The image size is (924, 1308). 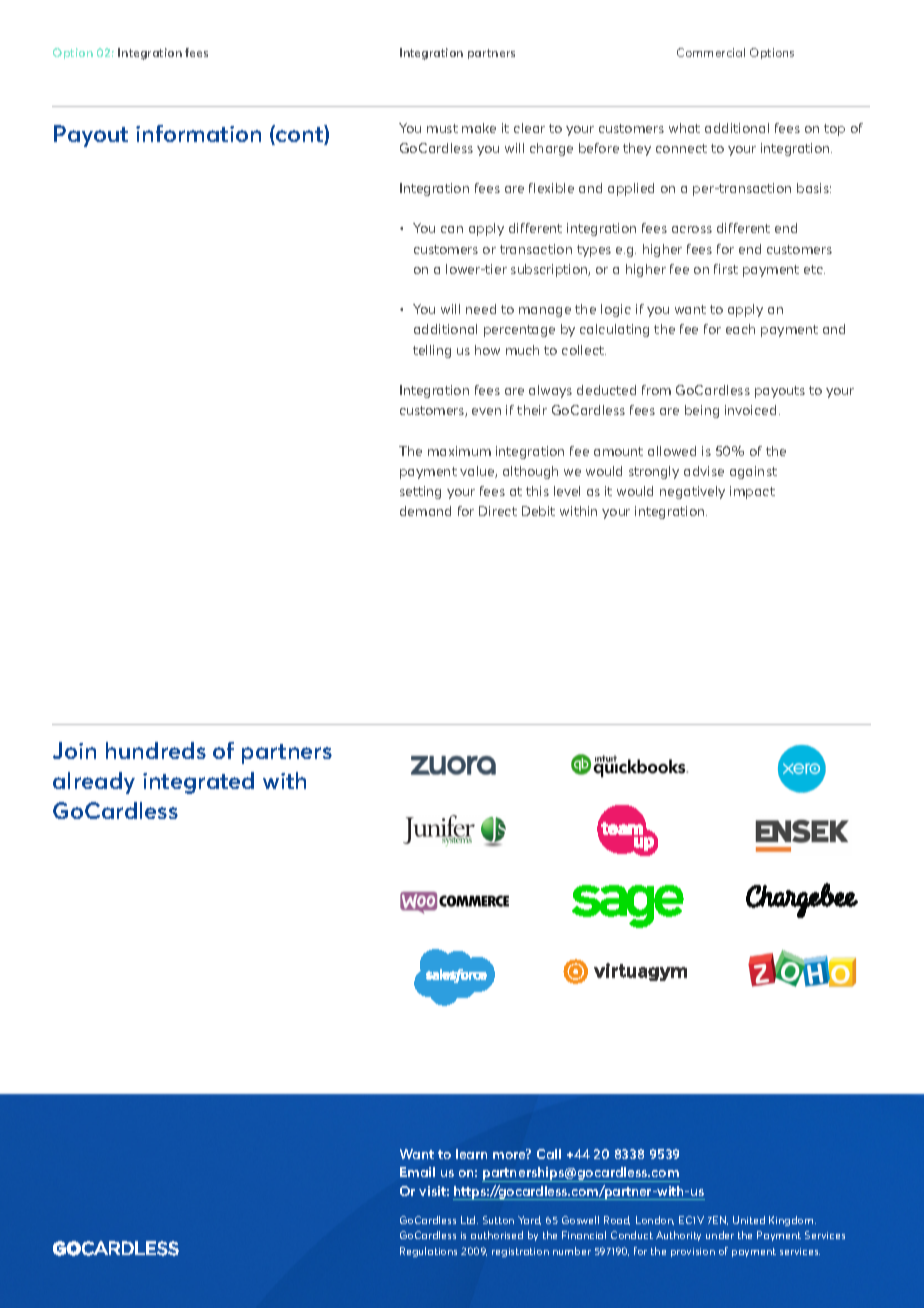 What do you see at coordinates (156, 750) in the document?
I see `hundreds` at bounding box center [156, 750].
